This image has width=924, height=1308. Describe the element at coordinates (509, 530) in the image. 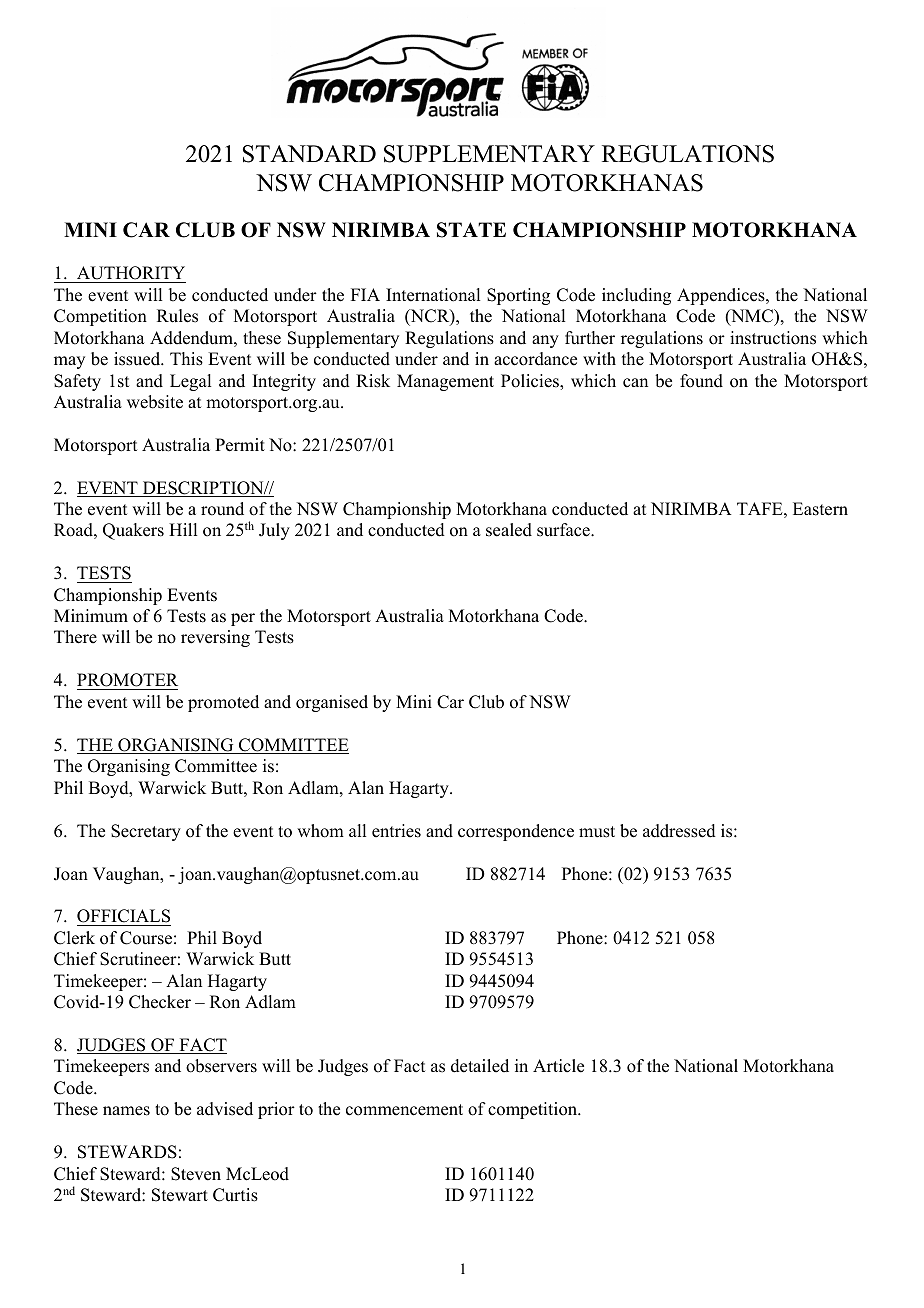

I see `sealed` at that location.
